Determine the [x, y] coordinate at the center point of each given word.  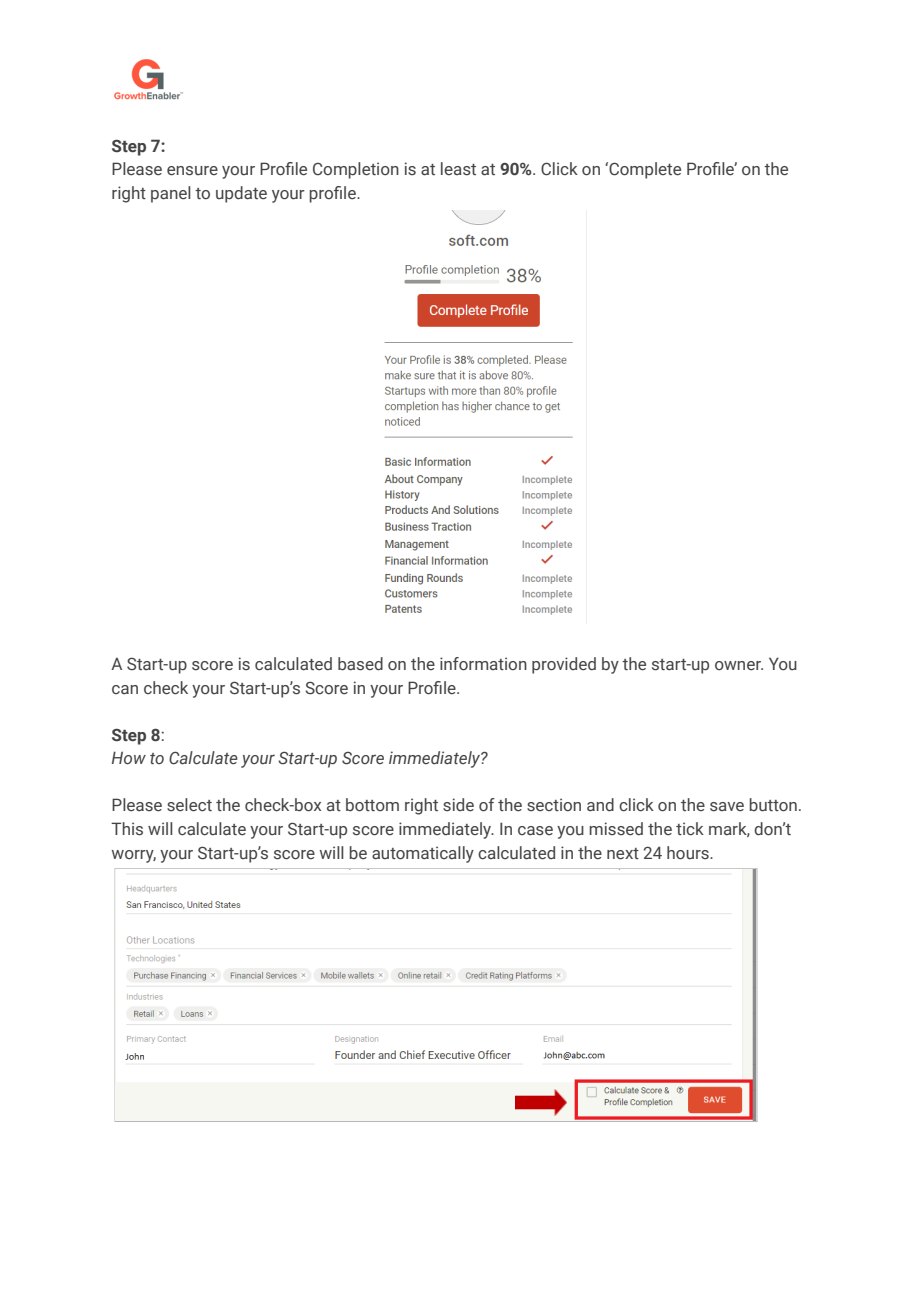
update [241, 194]
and [600, 805]
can [125, 689]
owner [739, 665]
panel [171, 194]
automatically [423, 854]
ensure [192, 171]
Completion [356, 170]
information [483, 664]
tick [690, 828]
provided [564, 665]
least [458, 168]
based [360, 664]
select [189, 805]
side [458, 805]
